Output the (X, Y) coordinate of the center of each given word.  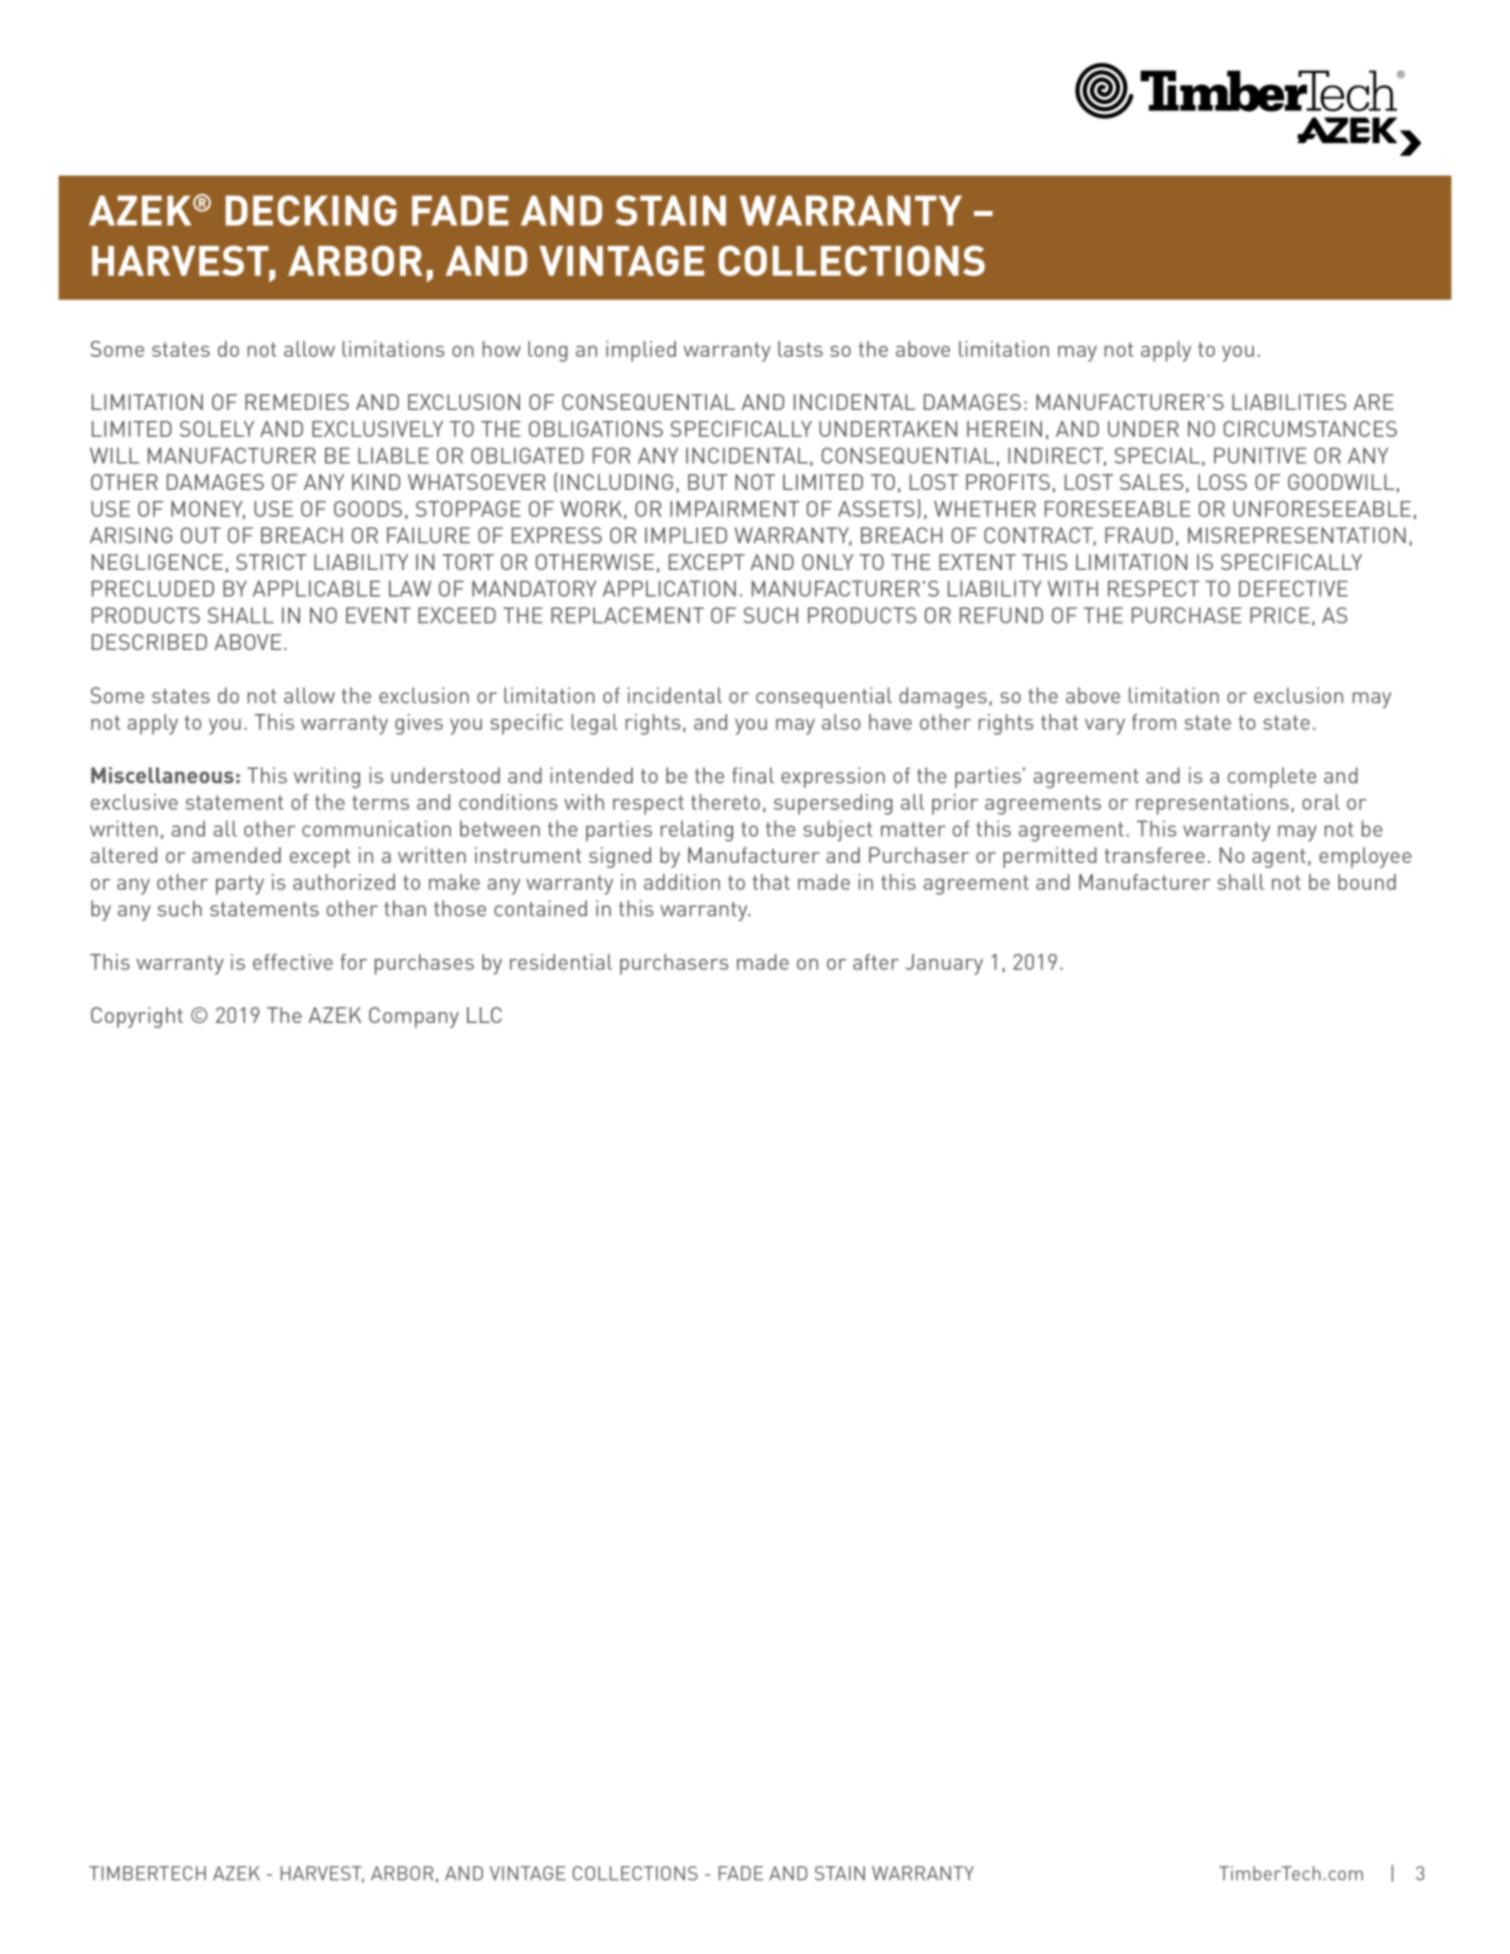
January (944, 964)
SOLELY (217, 429)
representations (1212, 804)
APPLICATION (669, 588)
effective (293, 962)
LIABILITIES (1289, 402)
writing (327, 777)
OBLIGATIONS (596, 429)
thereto (725, 802)
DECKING (311, 210)
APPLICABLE (316, 588)
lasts (800, 349)
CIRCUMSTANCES (1310, 429)
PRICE (1280, 615)
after (876, 962)
